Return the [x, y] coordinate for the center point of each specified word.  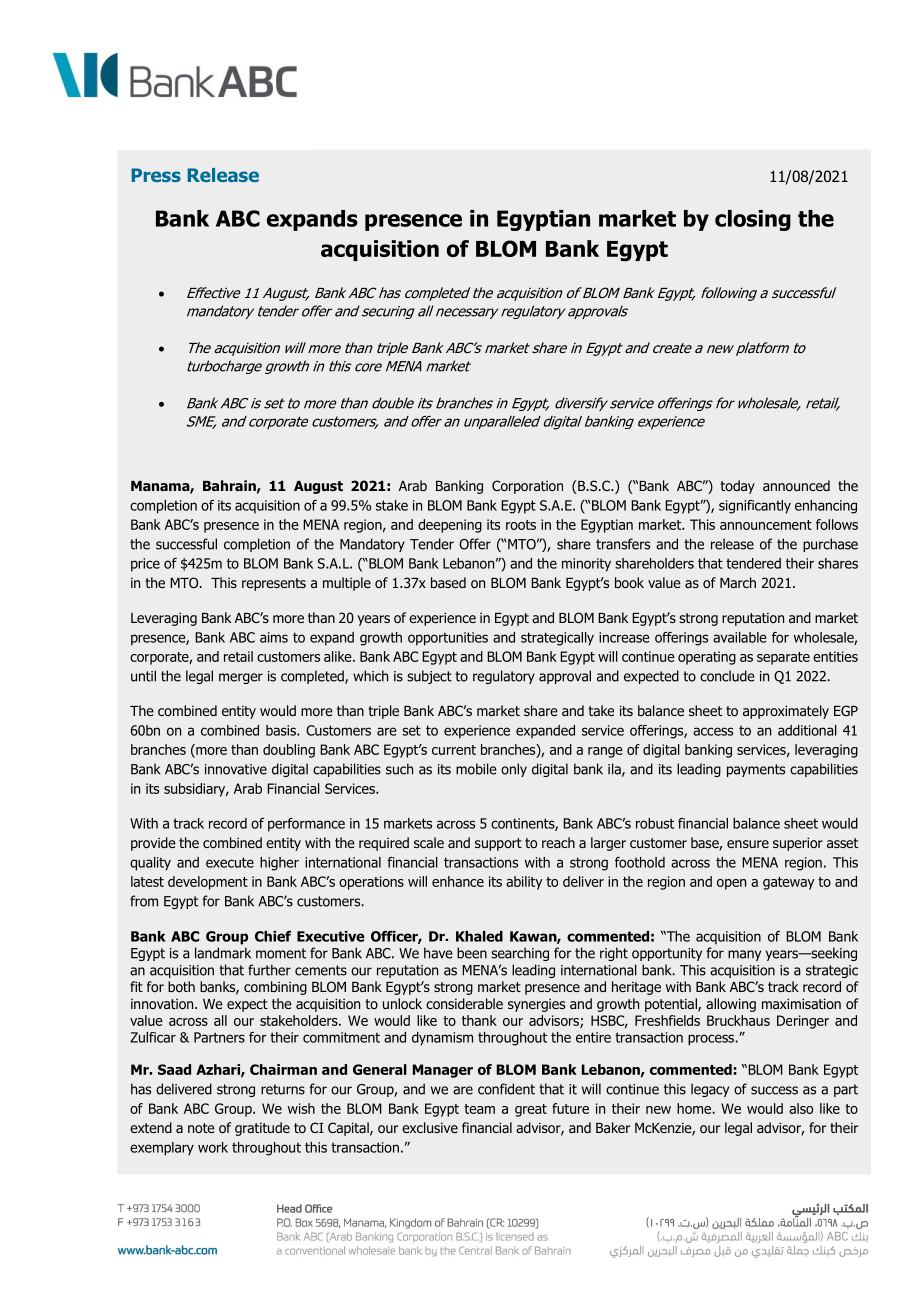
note [201, 1128]
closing [753, 220]
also [801, 1108]
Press [156, 175]
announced [796, 485]
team [479, 1109]
